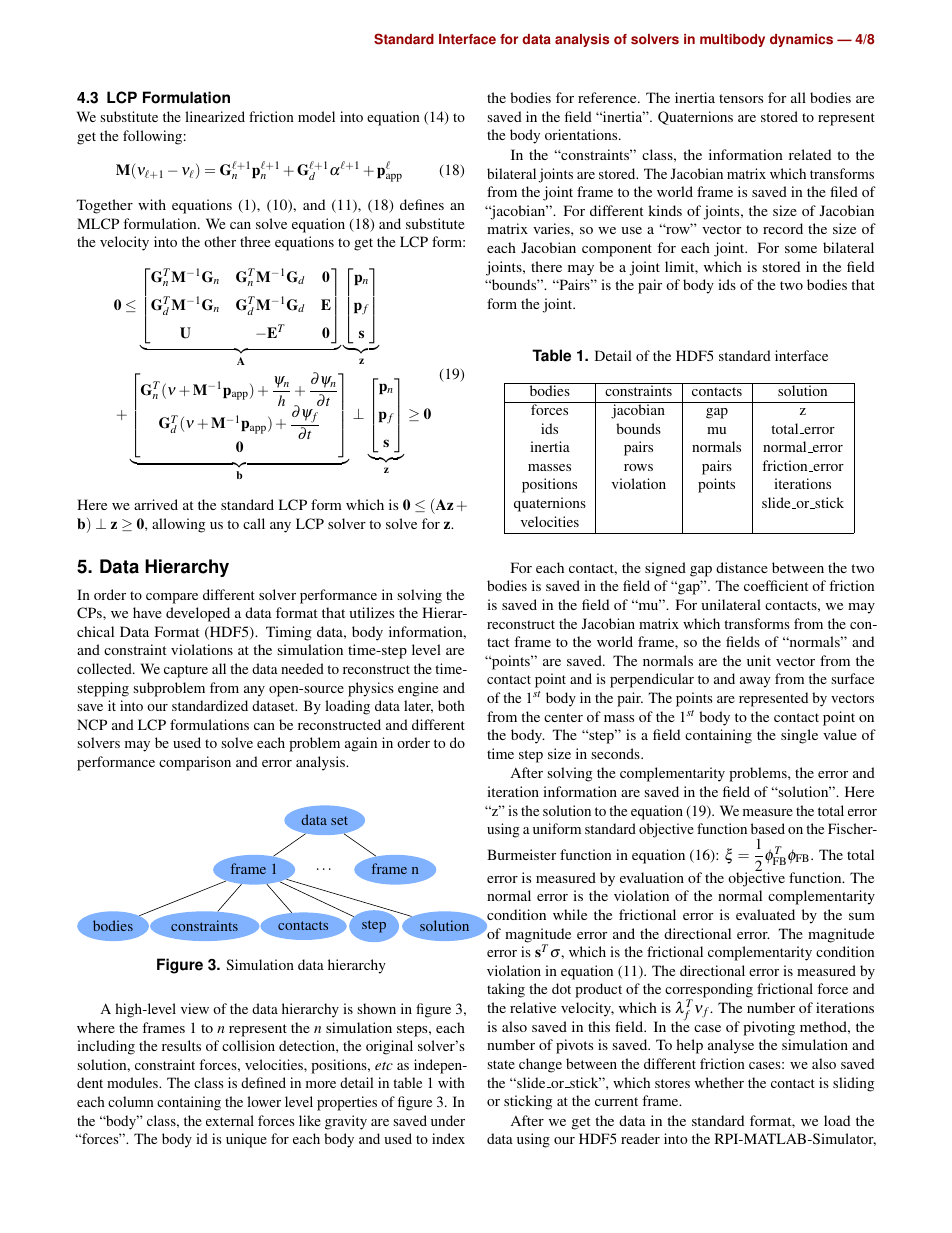 The image size is (952, 1233). Describe the element at coordinates (719, 1082) in the page. I see `whether` at that location.
